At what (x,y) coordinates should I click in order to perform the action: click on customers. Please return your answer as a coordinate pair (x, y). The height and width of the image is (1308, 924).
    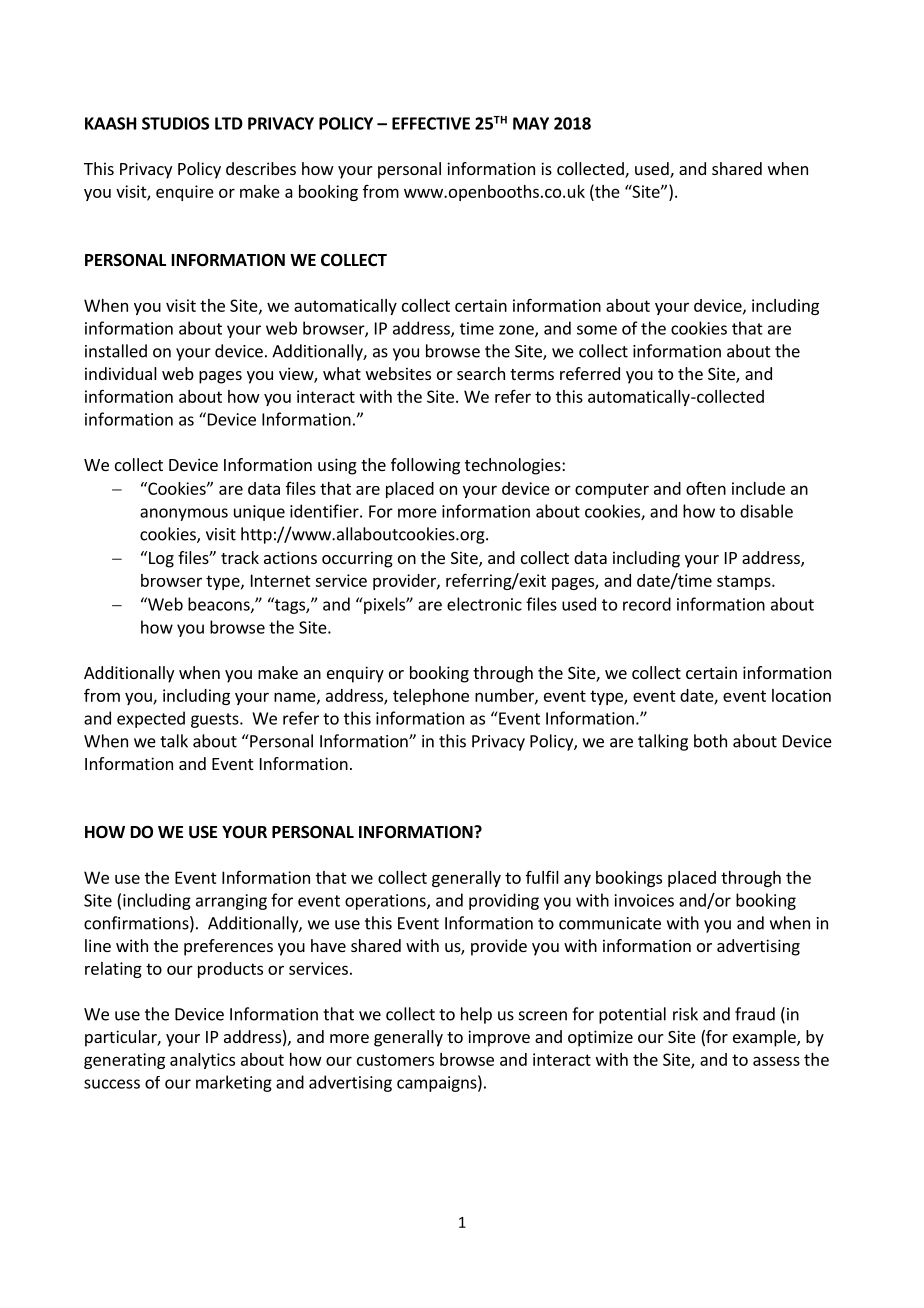
    Looking at the image, I should click on (395, 1060).
